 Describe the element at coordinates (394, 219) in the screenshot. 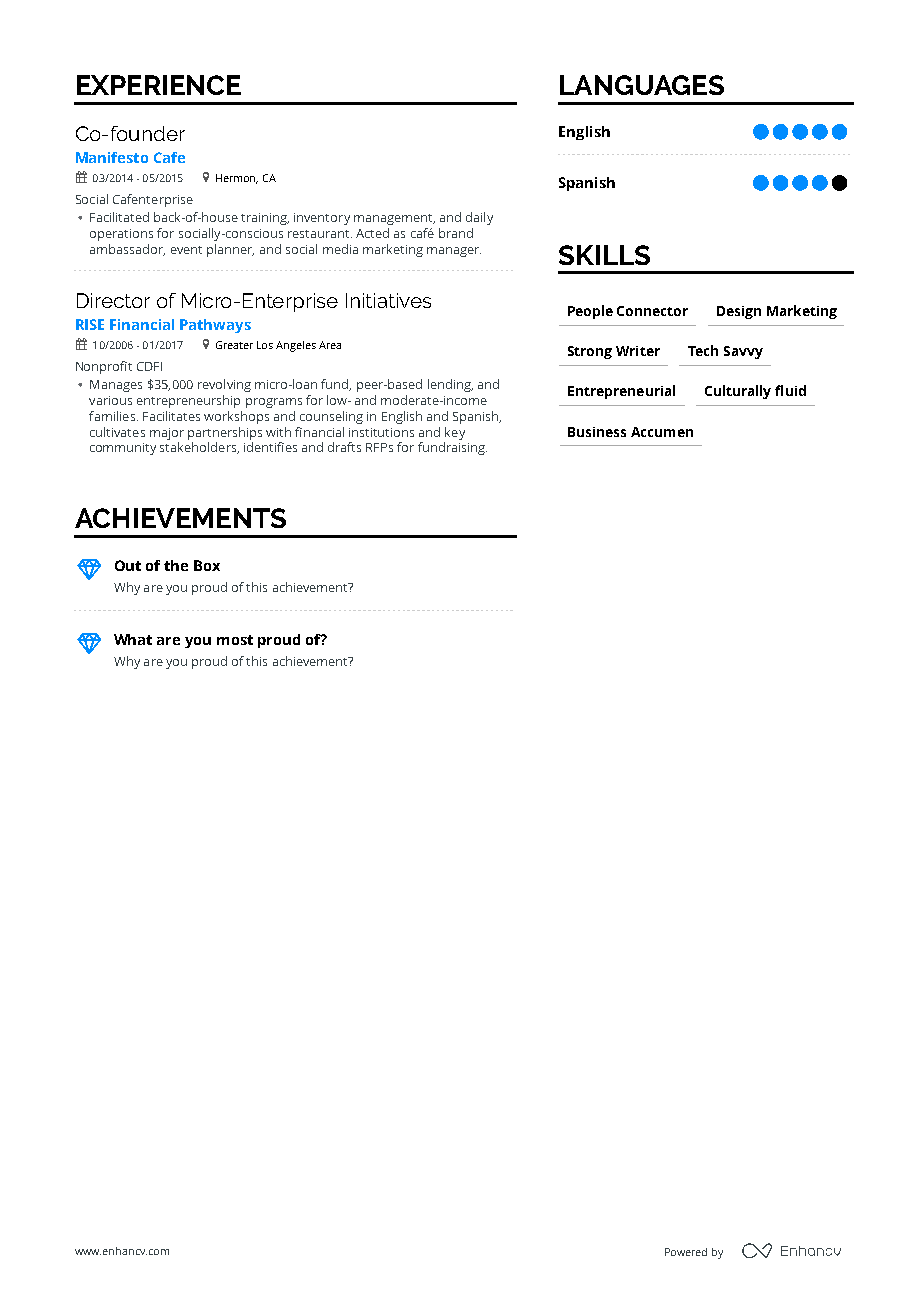

I see `management` at that location.
